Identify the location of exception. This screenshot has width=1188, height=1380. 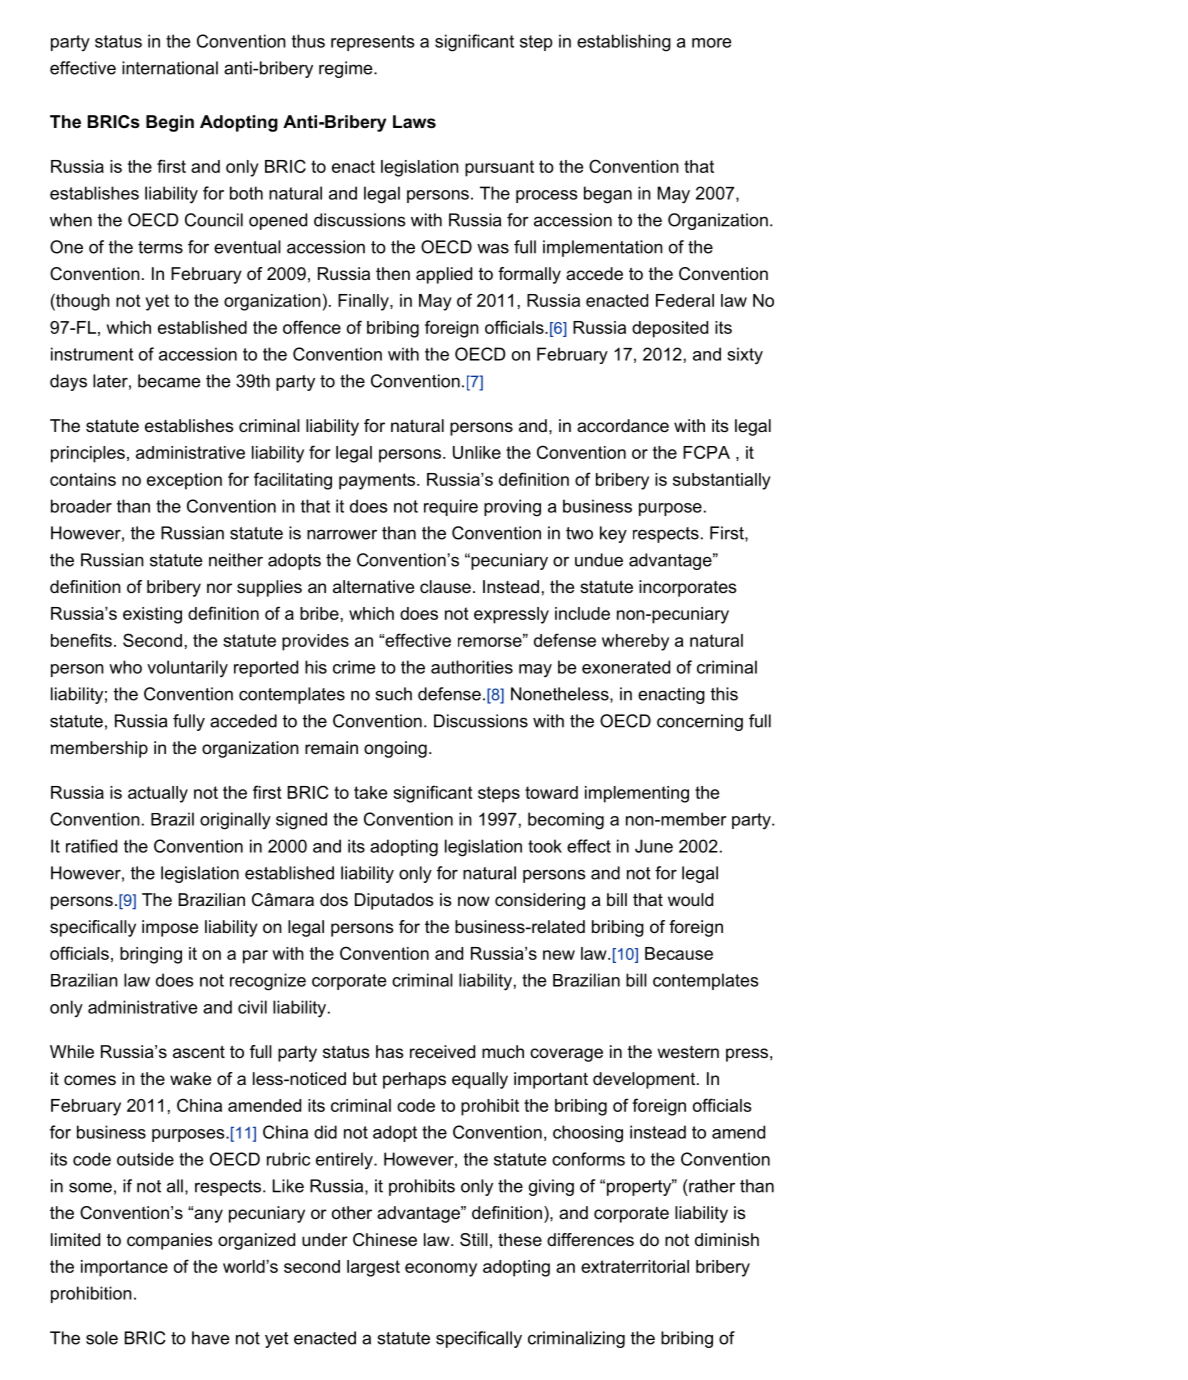
(184, 481).
